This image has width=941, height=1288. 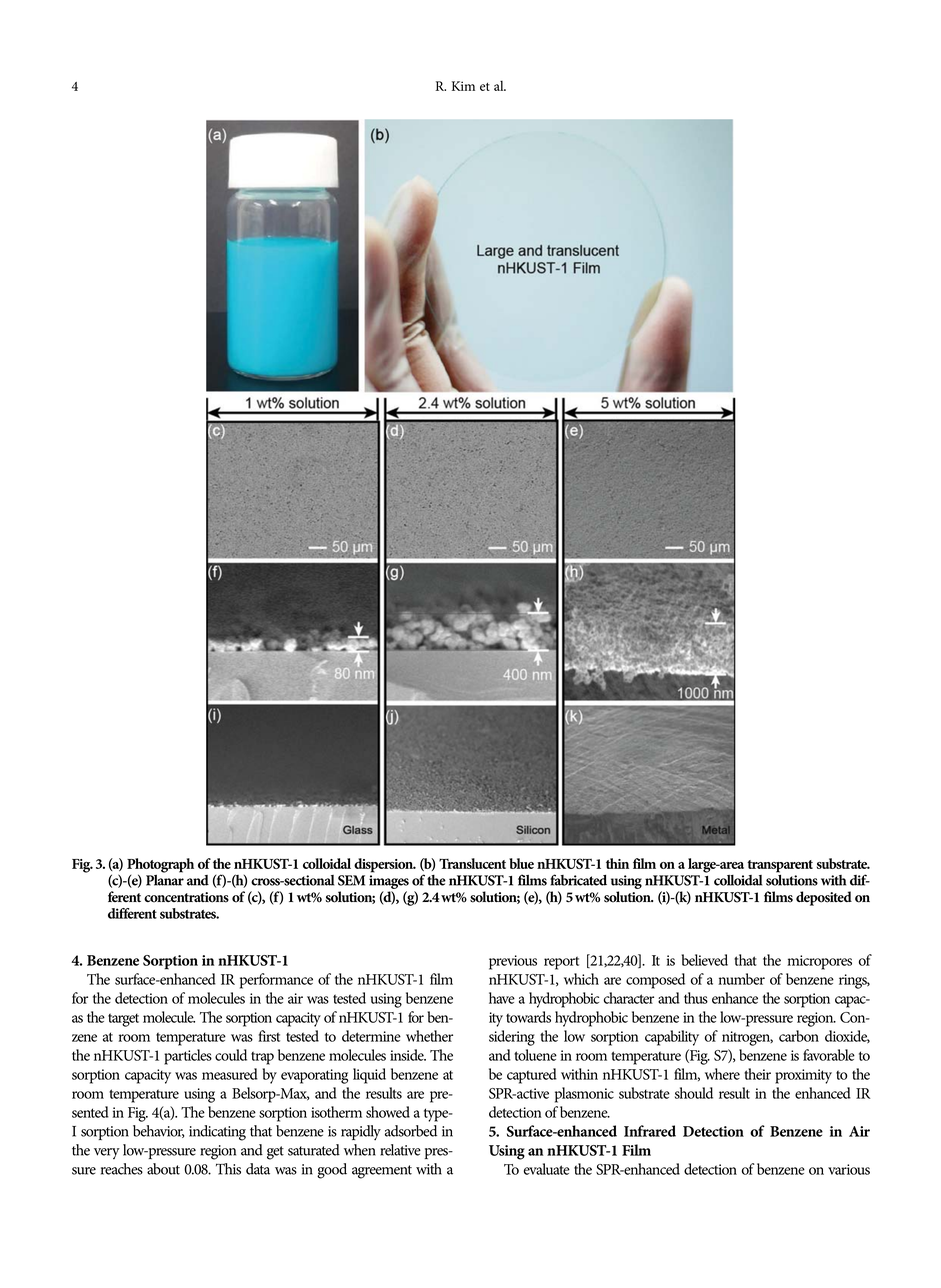 What do you see at coordinates (824, 898) in the image?
I see `deposited` at bounding box center [824, 898].
